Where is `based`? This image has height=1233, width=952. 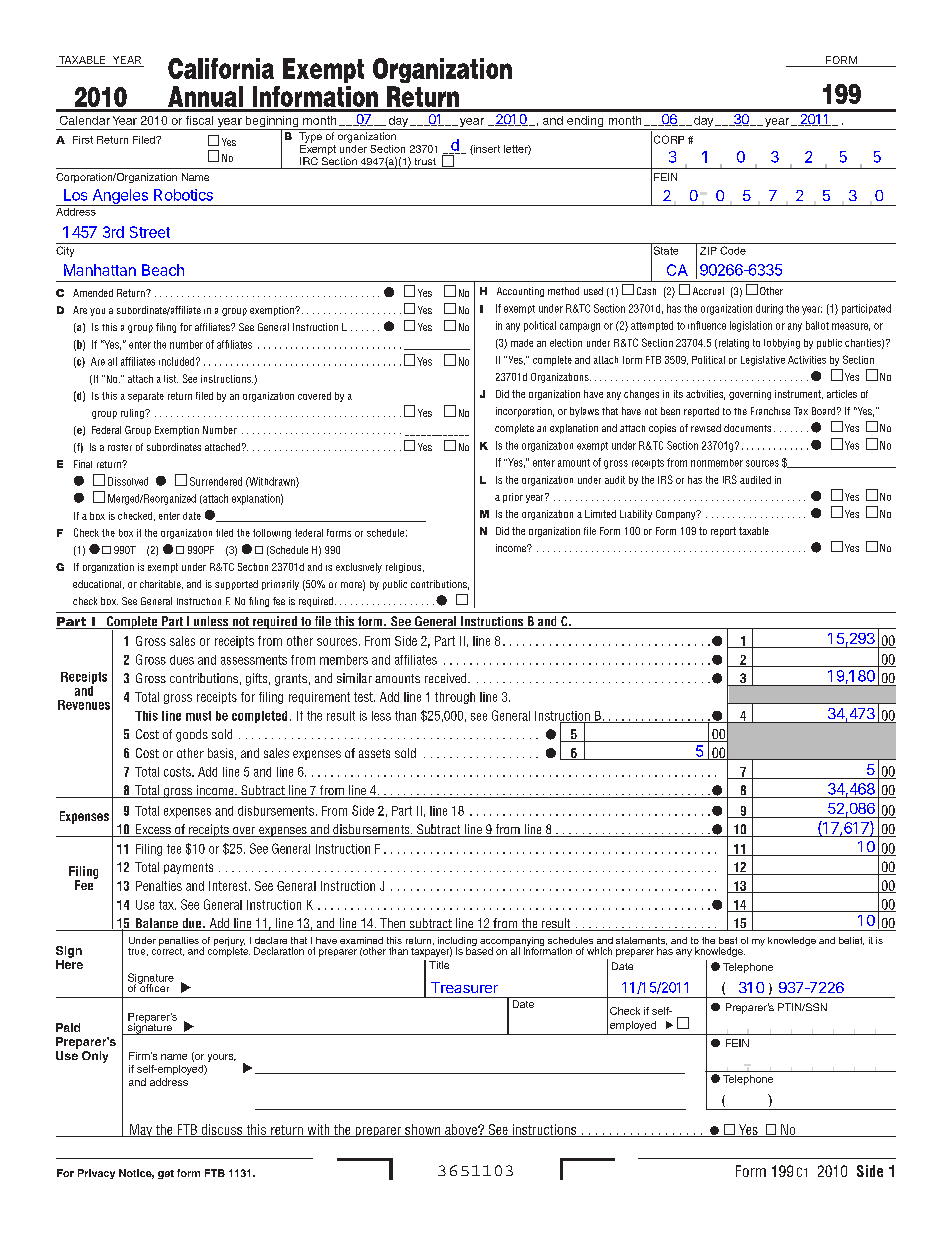
based is located at coordinates (479, 950).
